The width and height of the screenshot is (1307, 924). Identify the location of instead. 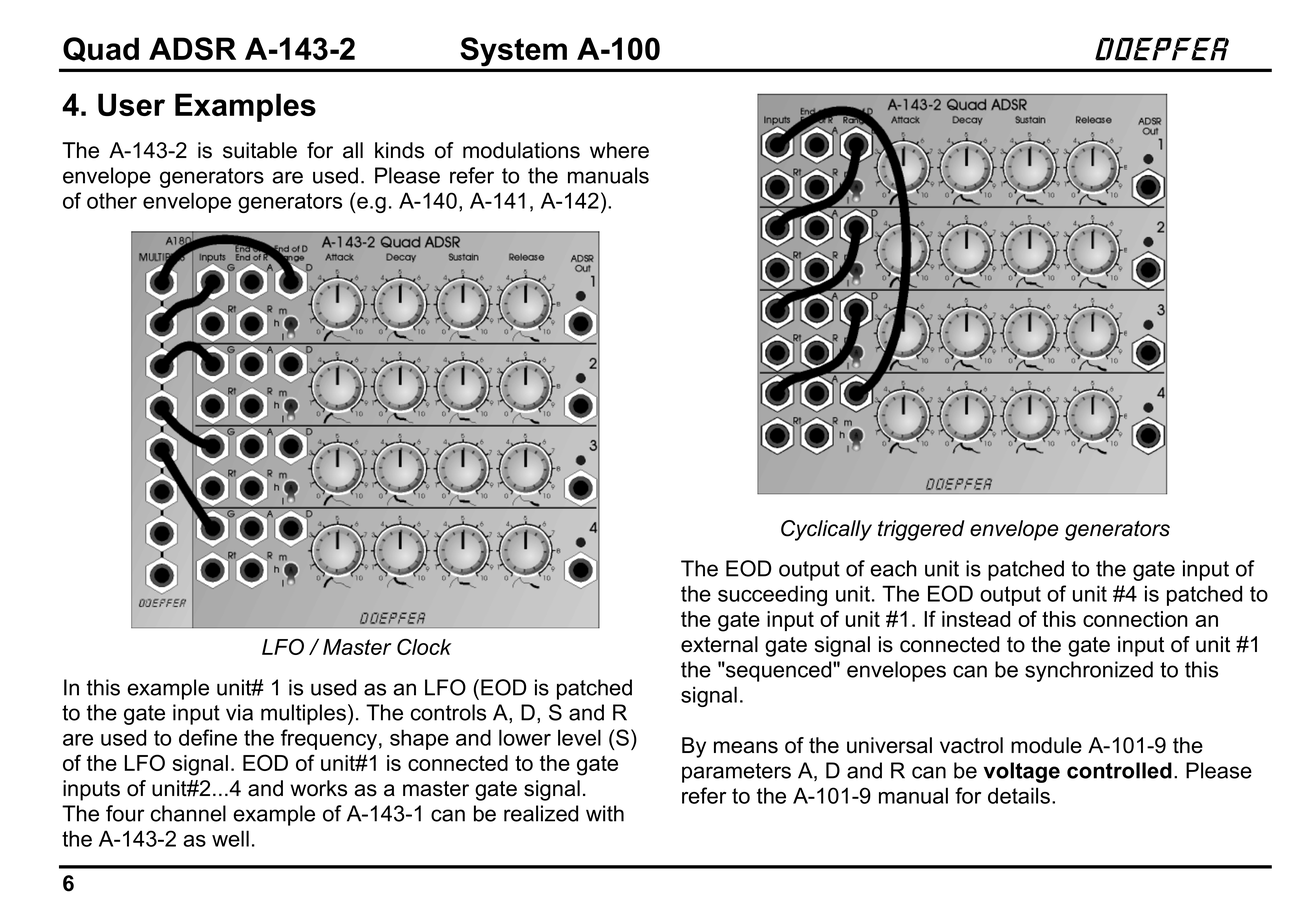
(976, 619).
